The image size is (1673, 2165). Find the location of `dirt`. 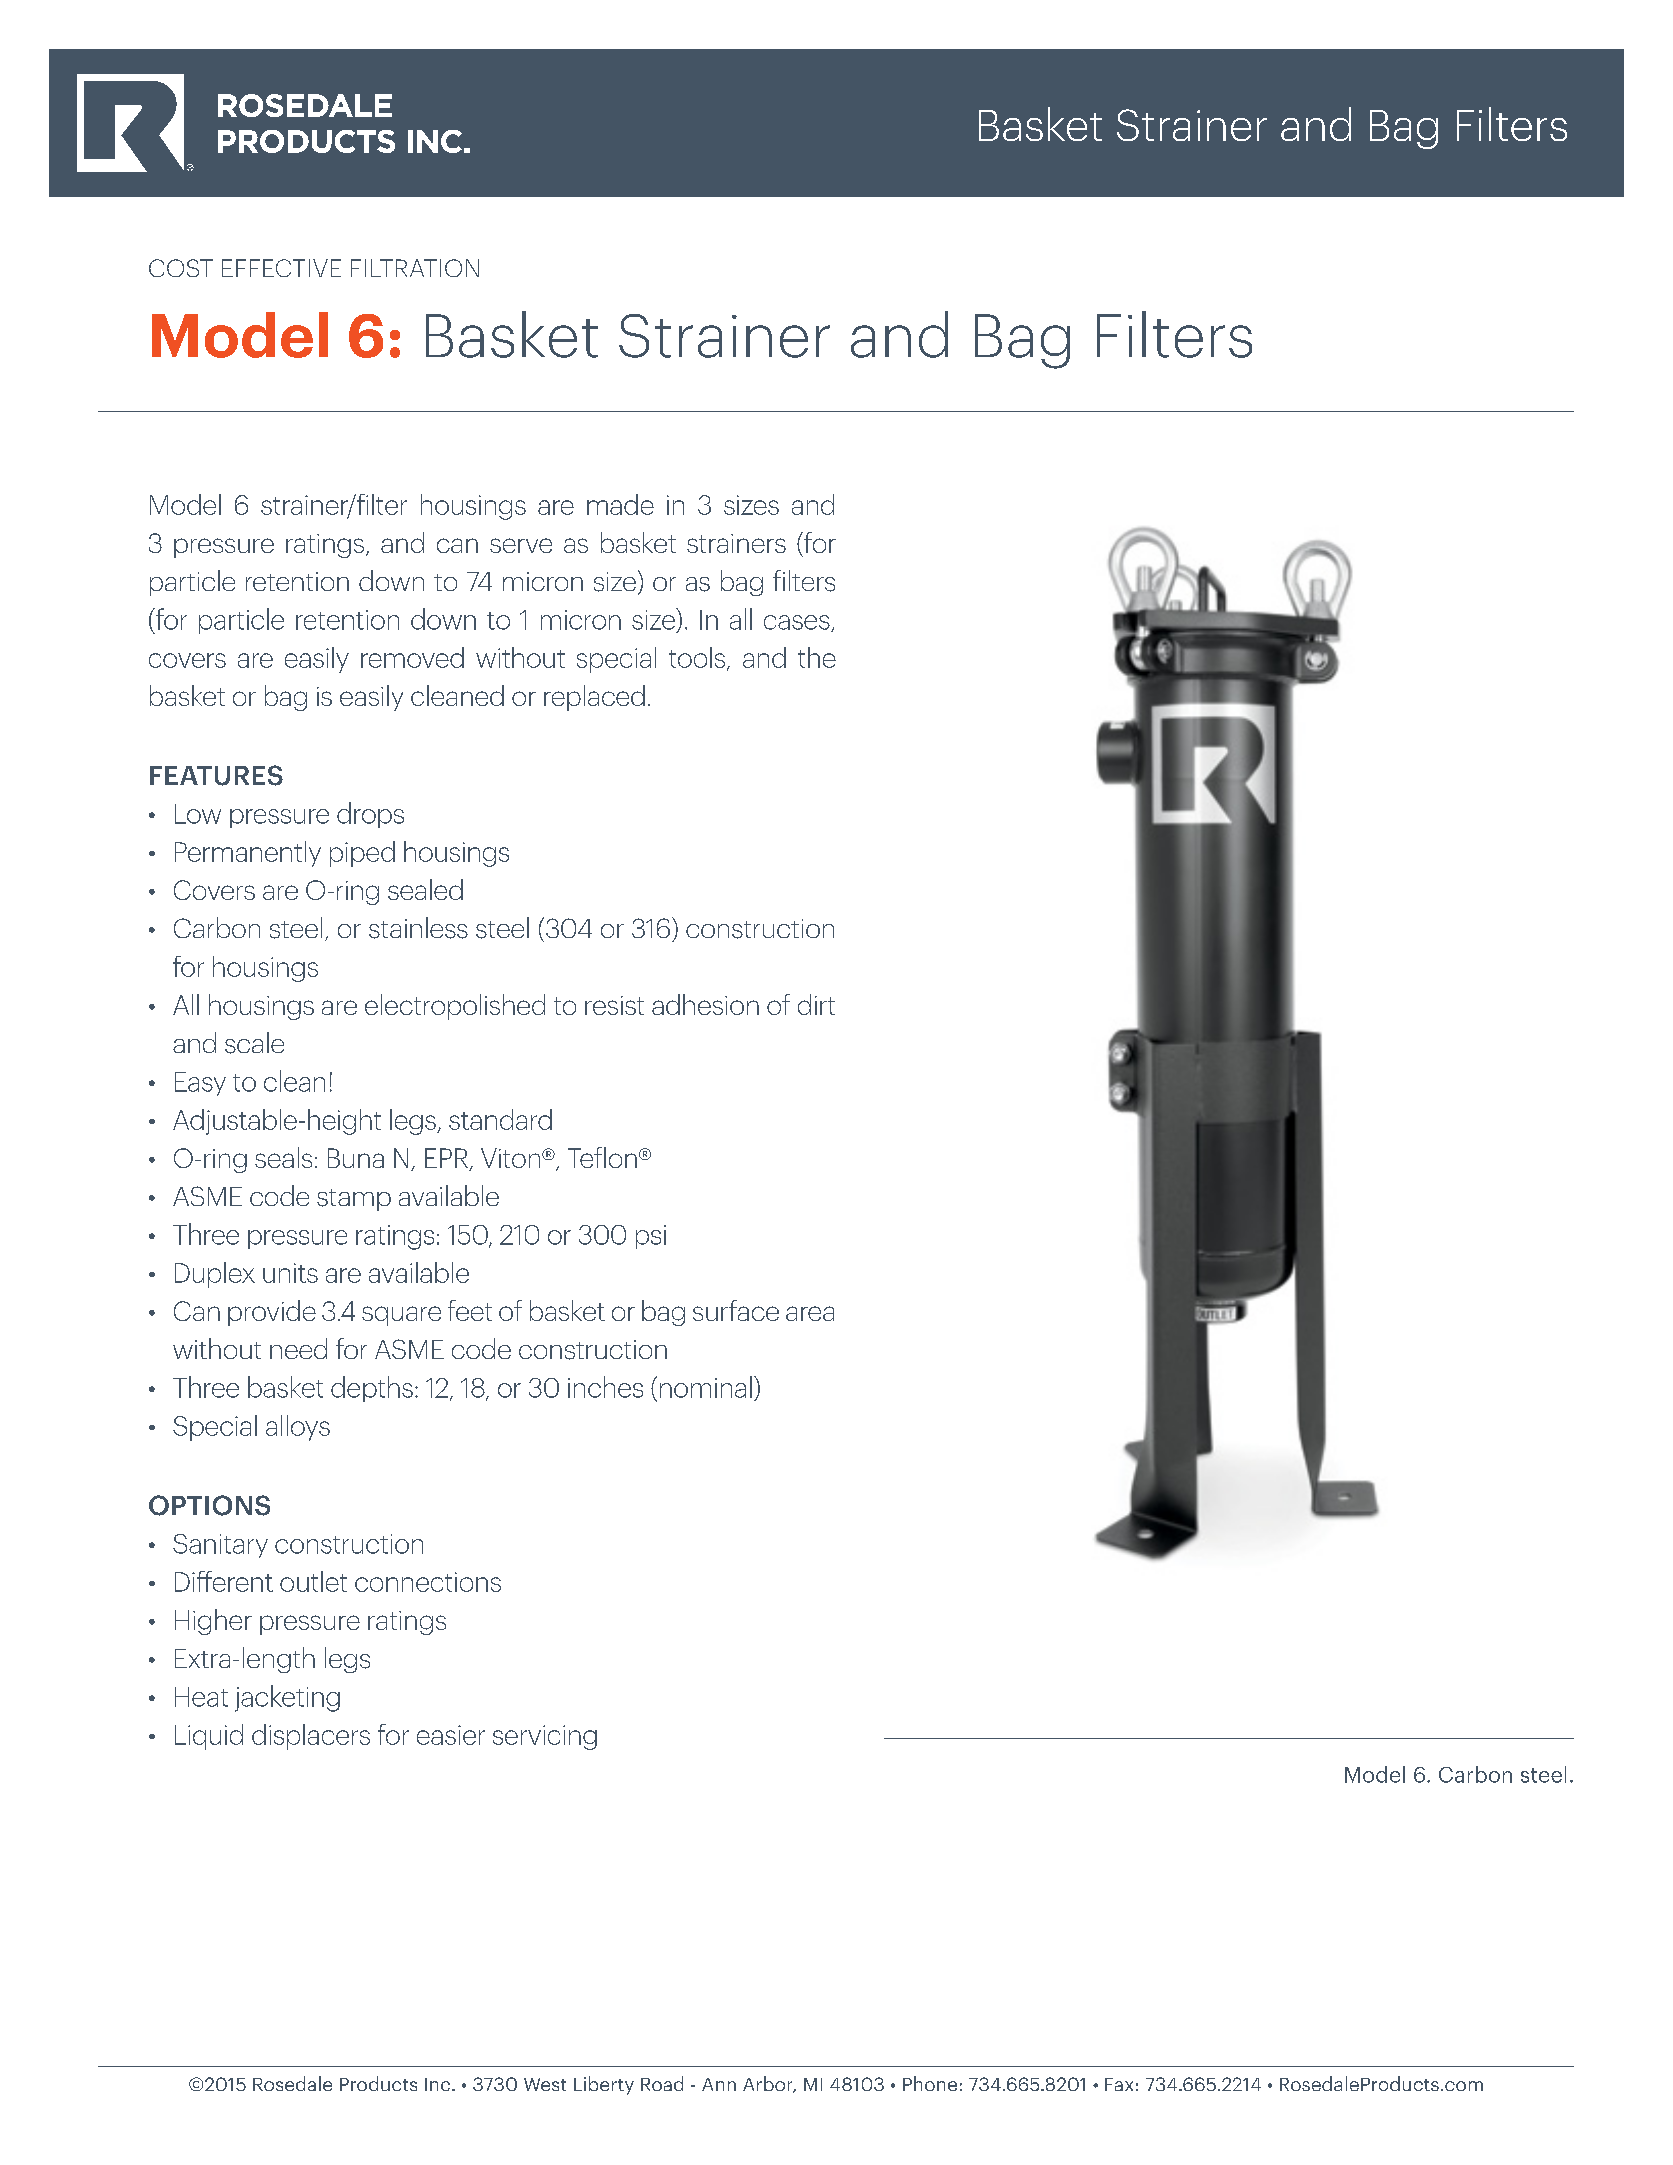

dirt is located at coordinates (816, 1004).
